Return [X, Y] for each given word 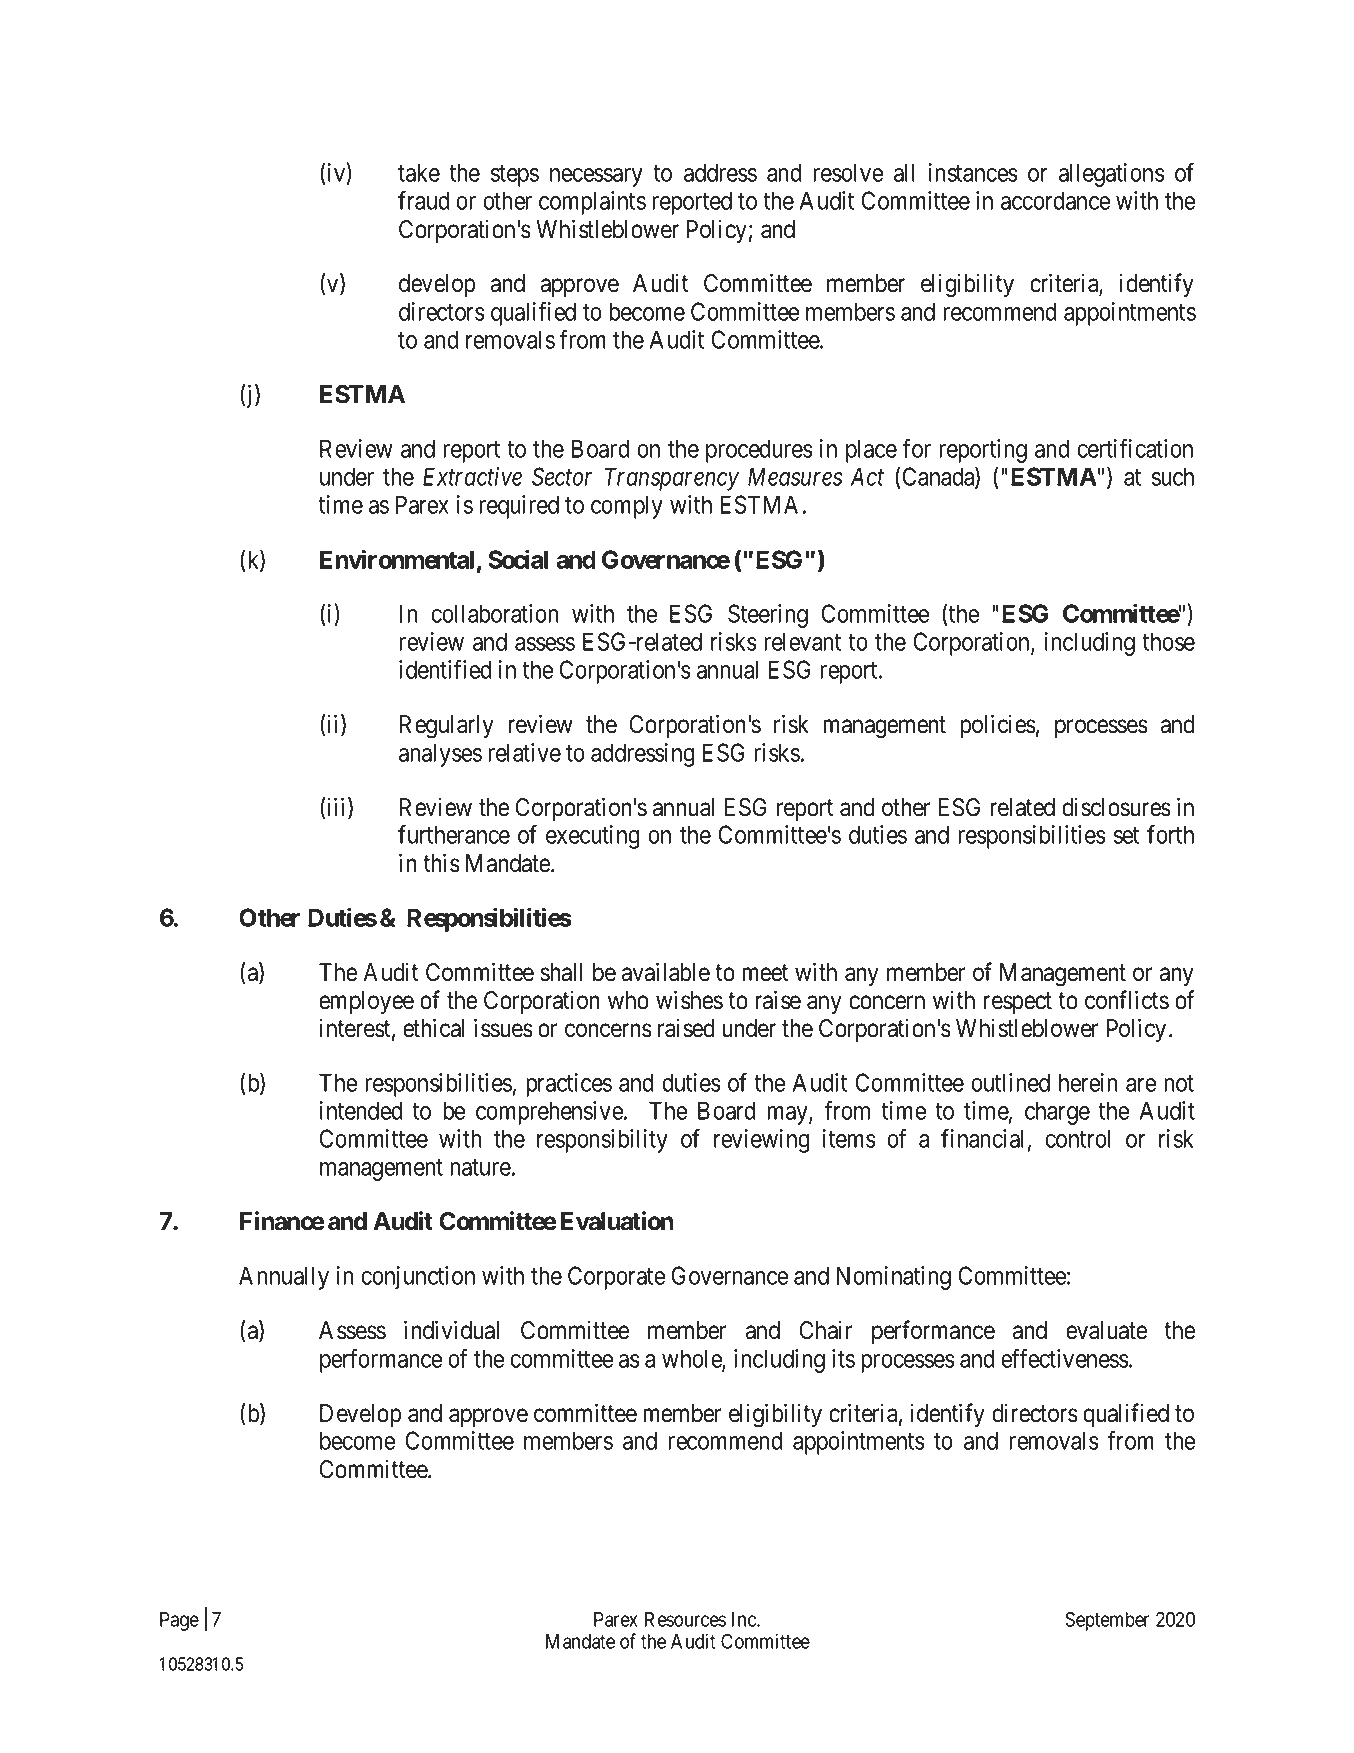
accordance [1055, 200]
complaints [592, 203]
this [441, 863]
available [666, 972]
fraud [423, 200]
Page [179, 1621]
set [1126, 835]
